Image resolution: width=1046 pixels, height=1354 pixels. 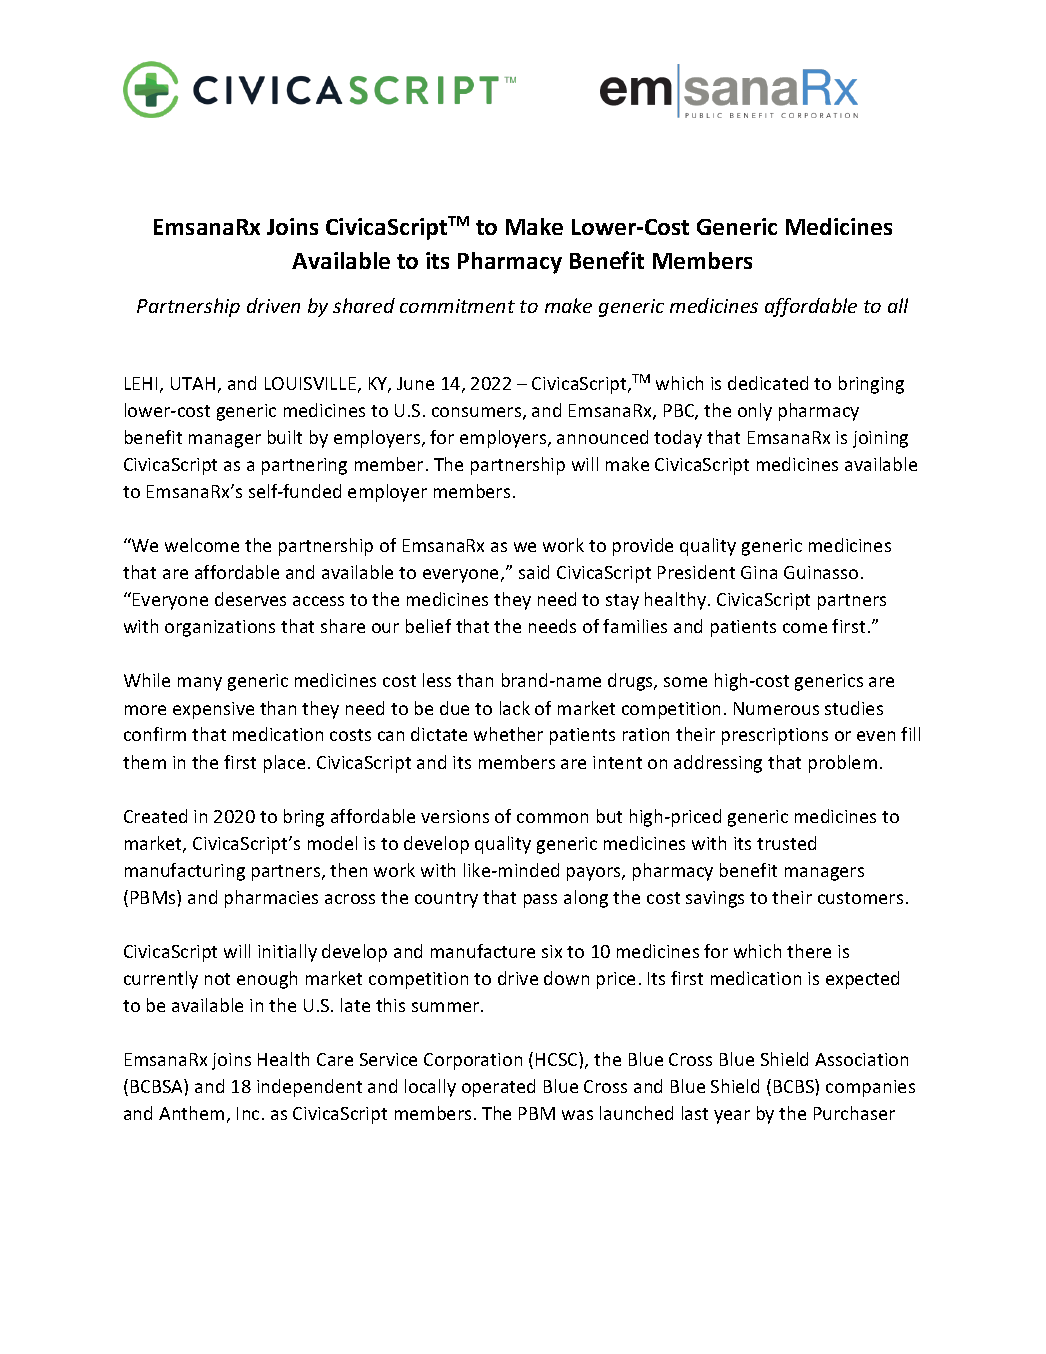 I want to click on belief, so click(x=428, y=626).
